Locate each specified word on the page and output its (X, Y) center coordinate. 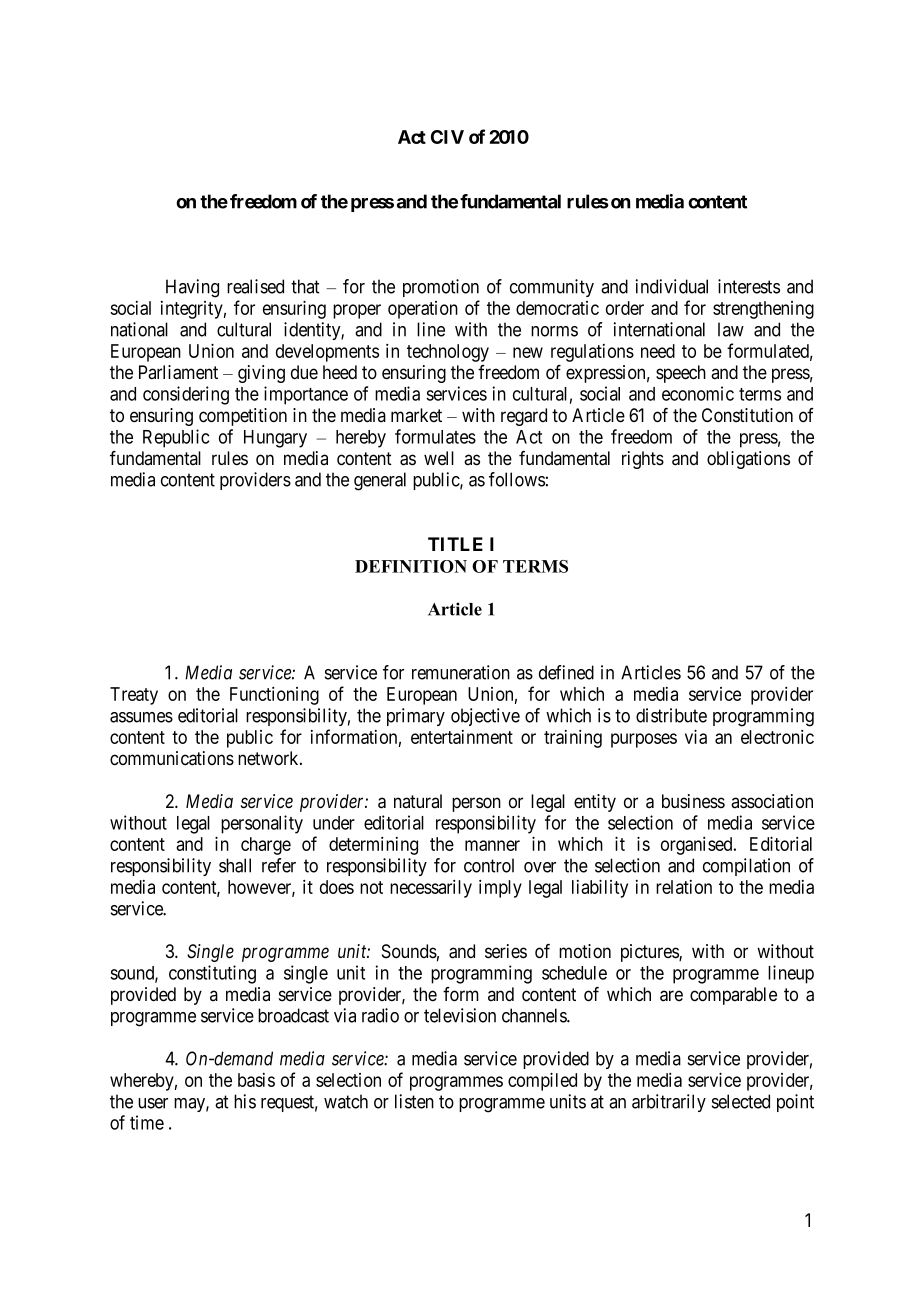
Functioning (274, 696)
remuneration (461, 672)
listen (414, 1101)
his (245, 1101)
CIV (447, 137)
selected (741, 1101)
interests (749, 286)
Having (192, 288)
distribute (671, 715)
